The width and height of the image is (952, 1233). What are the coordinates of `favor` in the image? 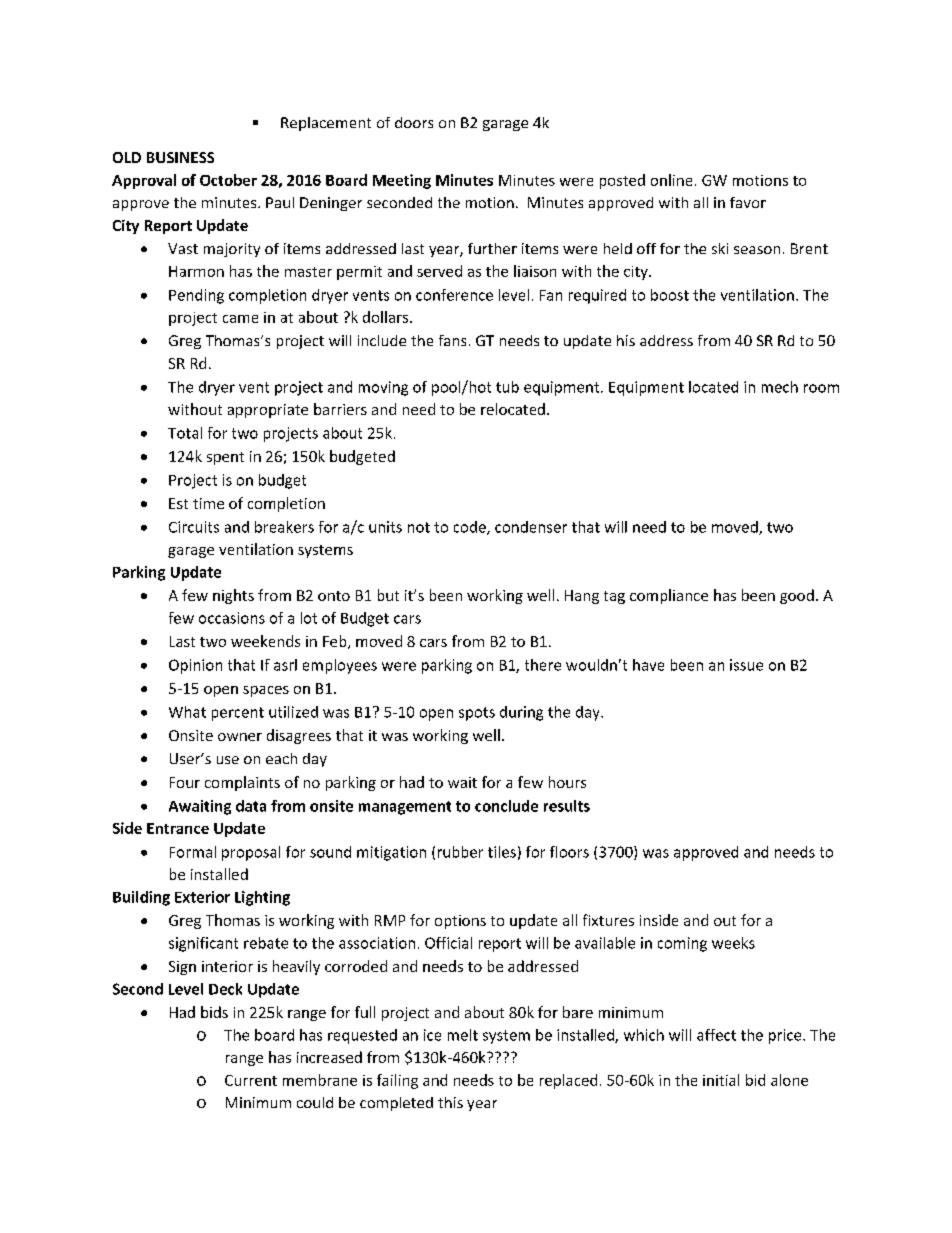 It's located at (748, 202).
